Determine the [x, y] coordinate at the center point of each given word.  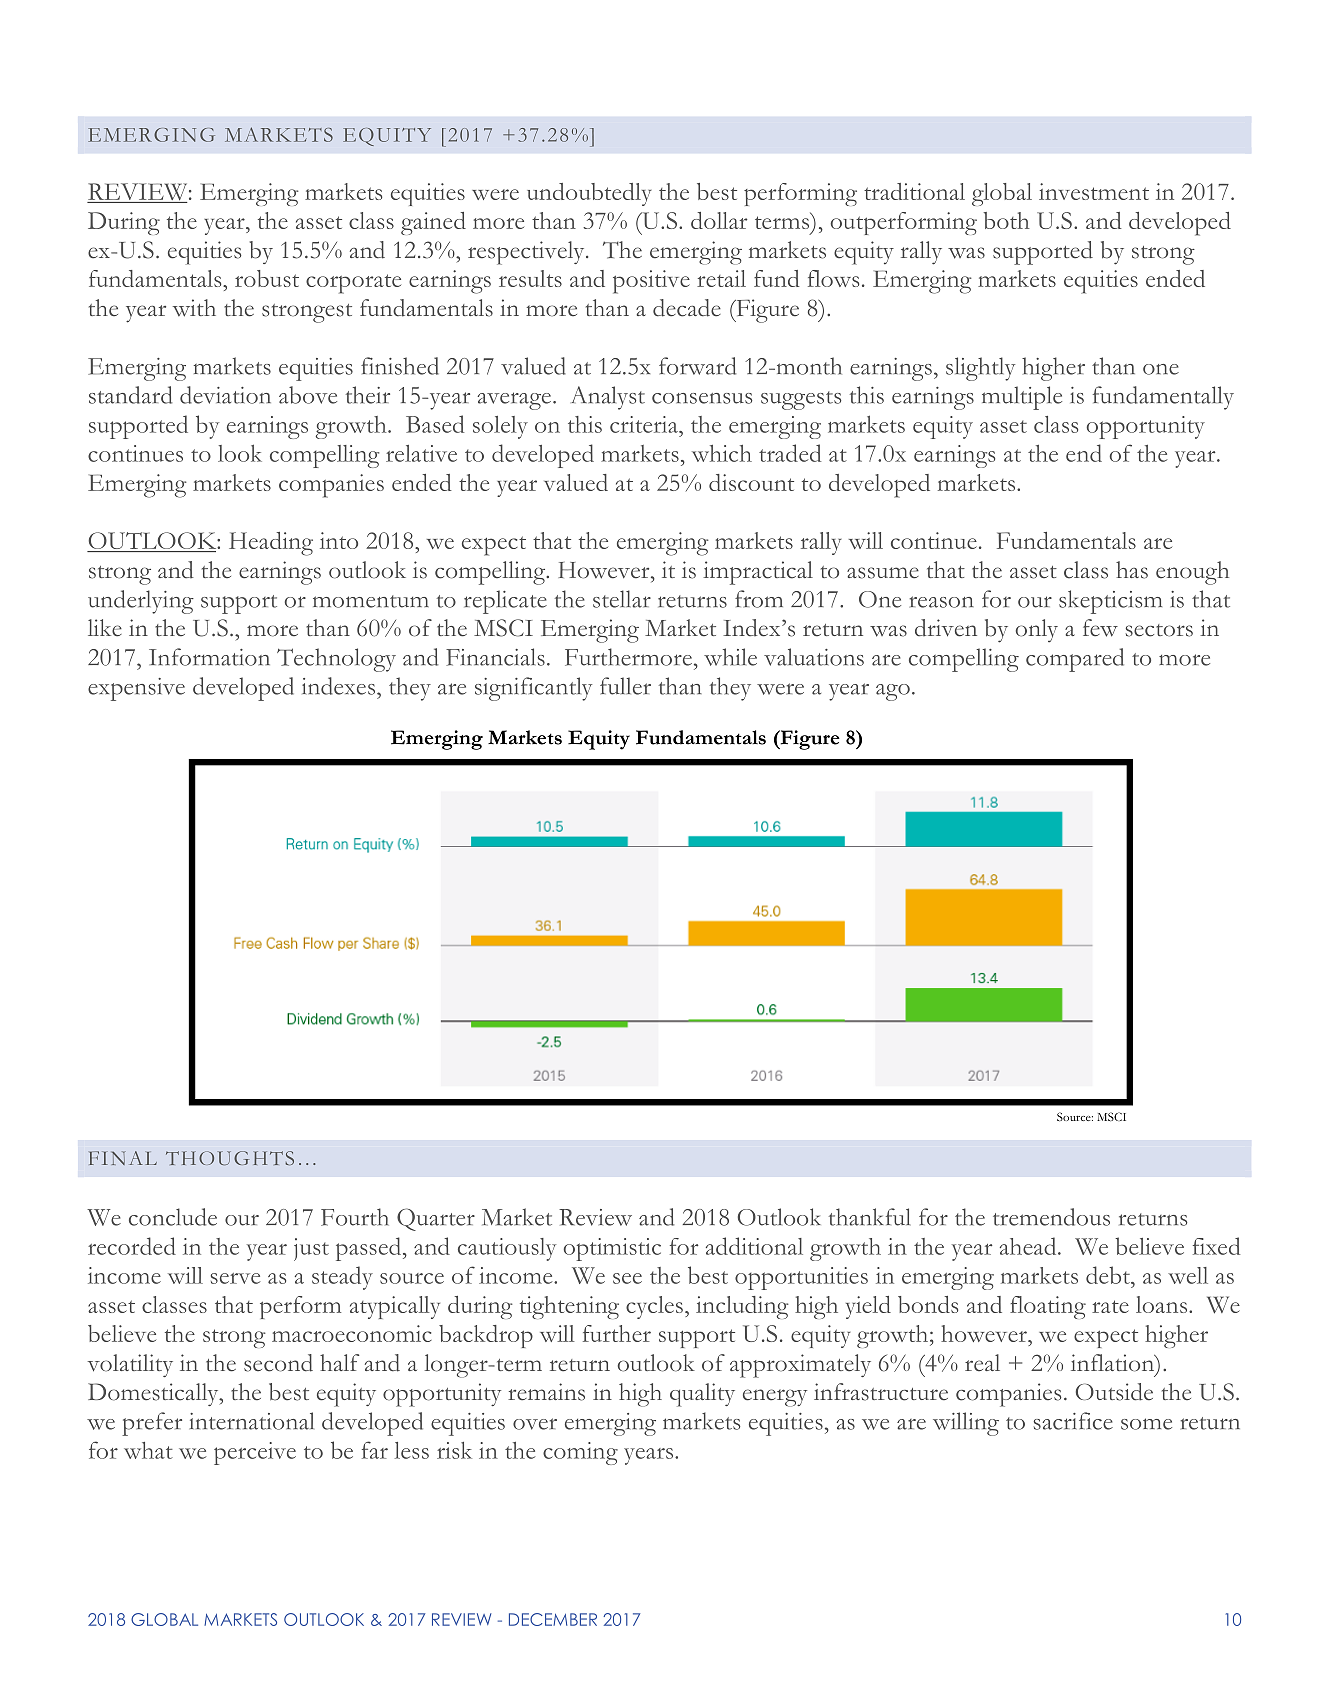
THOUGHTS [230, 1158]
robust [267, 278]
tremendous [1051, 1217]
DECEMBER [553, 1619]
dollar [719, 220]
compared [1075, 660]
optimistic [612, 1249]
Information [209, 657]
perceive [255, 1453]
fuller [625, 686]
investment [1094, 191]
